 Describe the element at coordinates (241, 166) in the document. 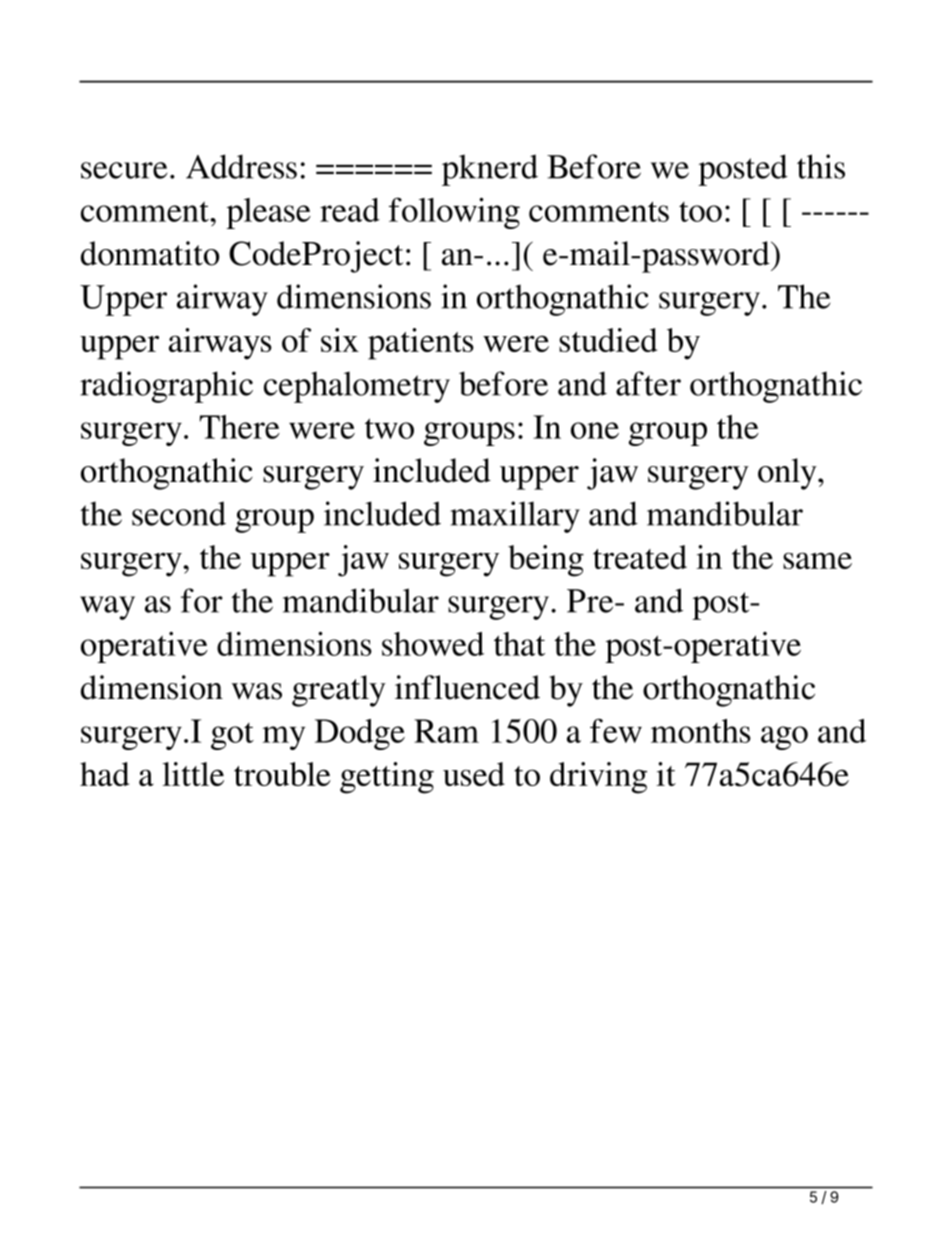

I see `Address` at that location.
